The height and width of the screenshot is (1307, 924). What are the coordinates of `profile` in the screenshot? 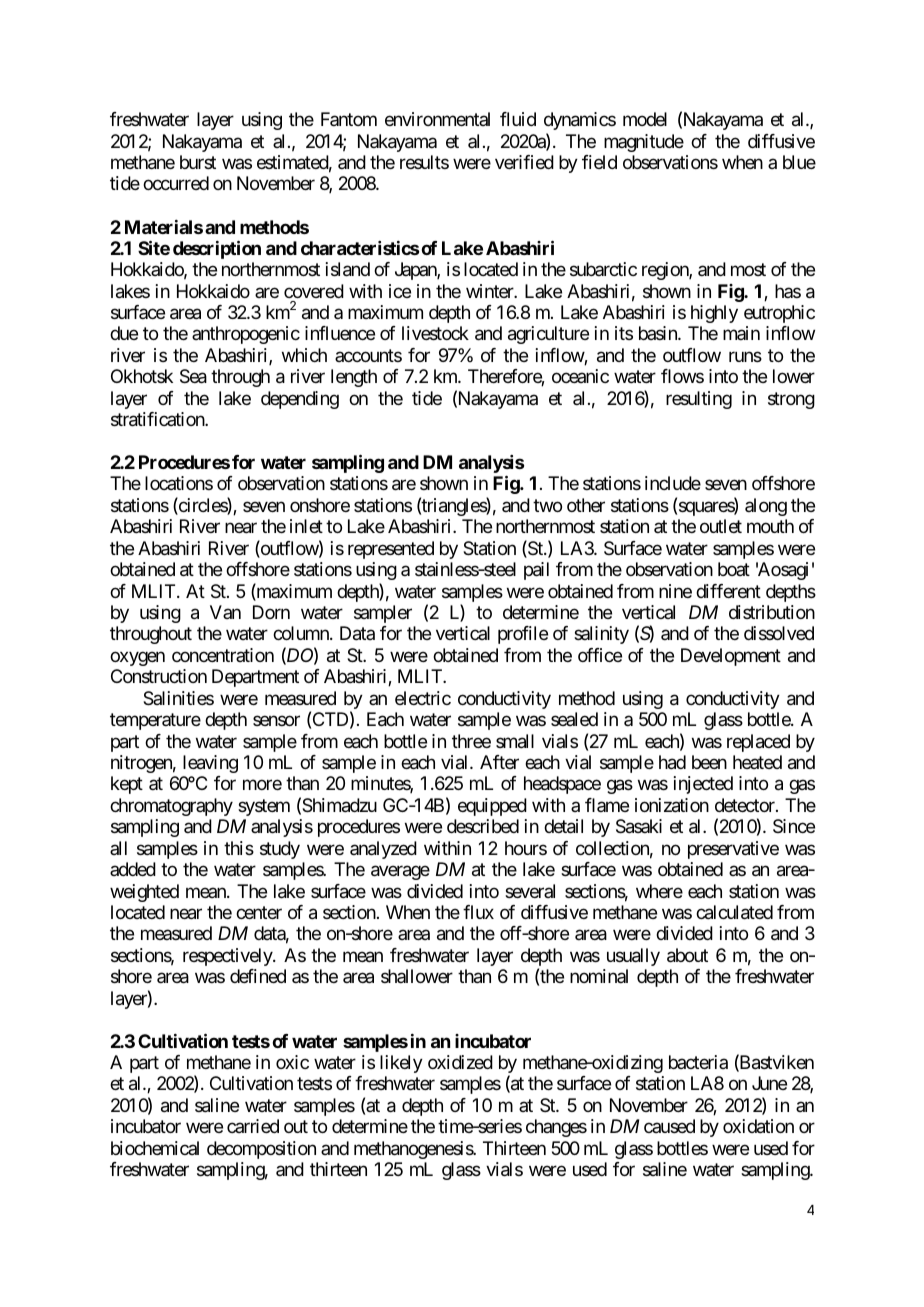 It's located at (523, 635).
